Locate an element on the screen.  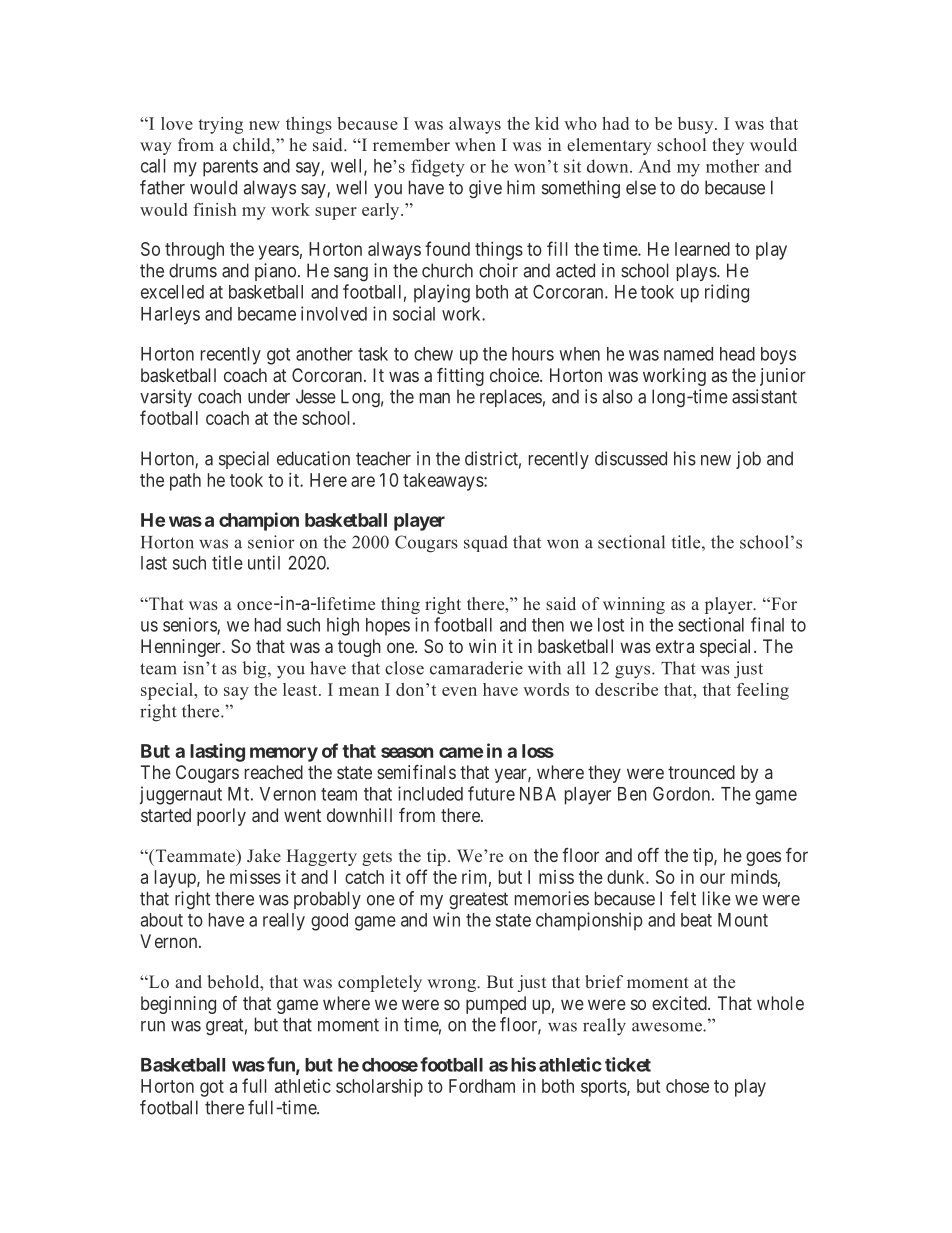
Fordham is located at coordinates (482, 1086).
